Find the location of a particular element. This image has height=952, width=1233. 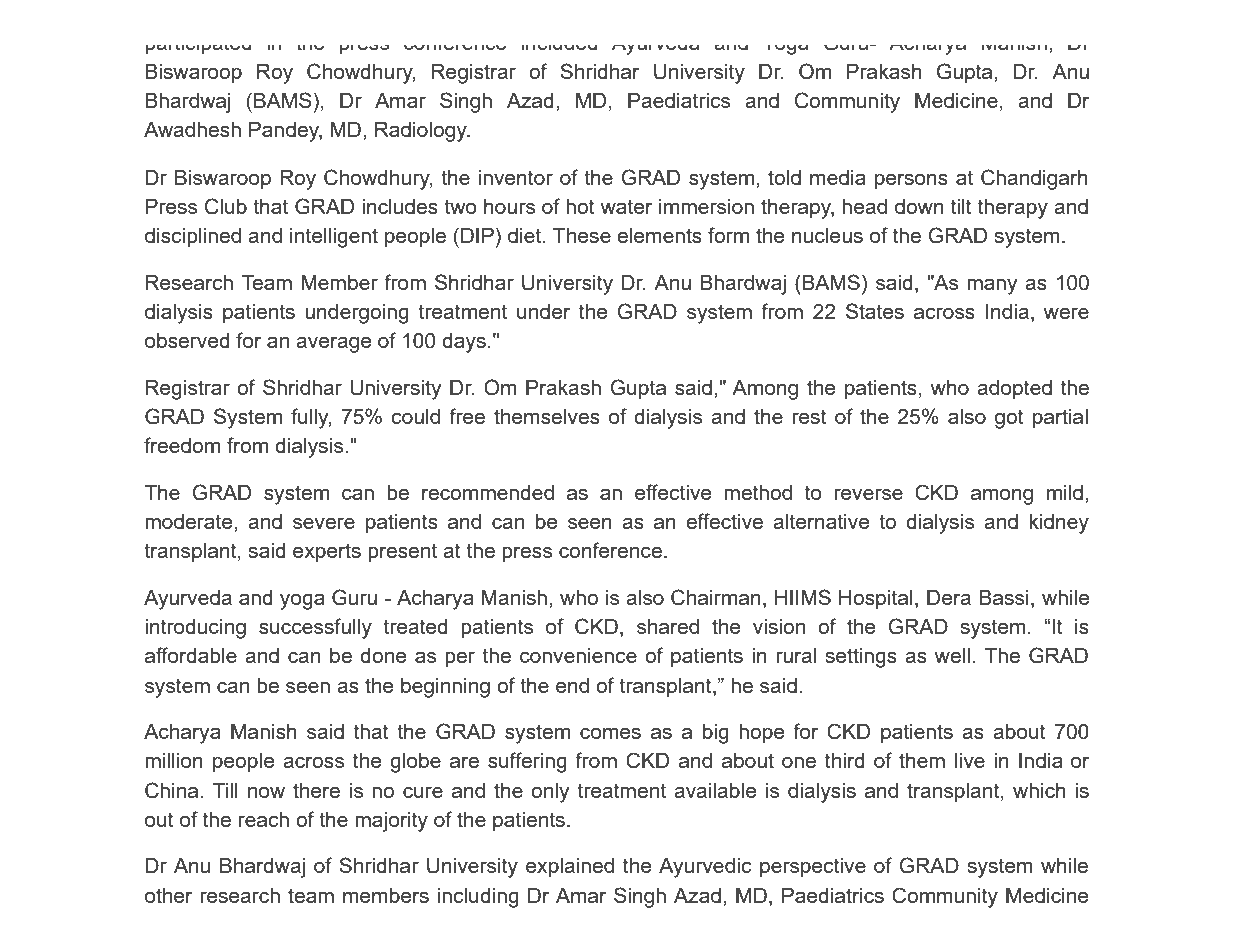

inventor is located at coordinates (516, 177).
